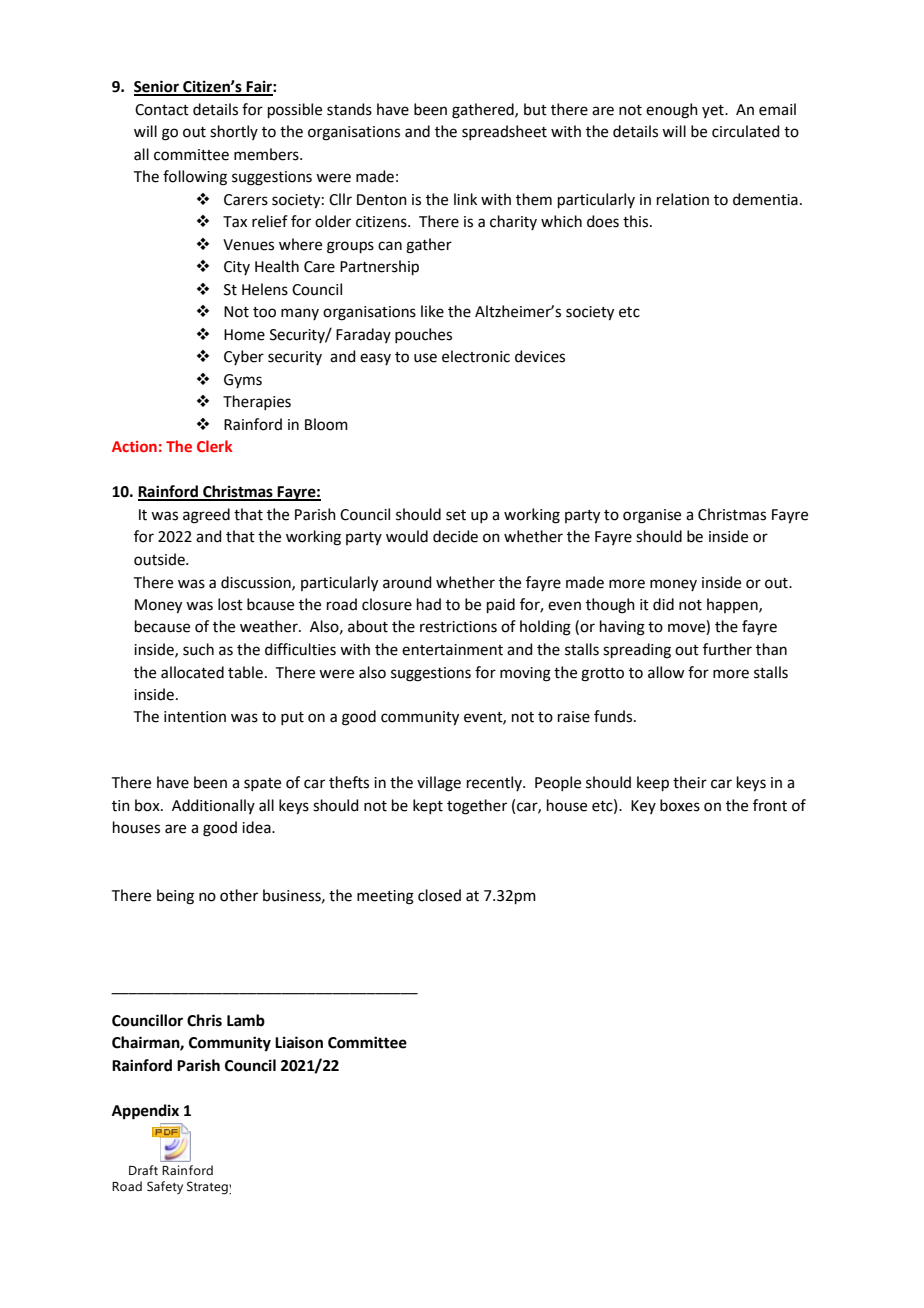 Image resolution: width=924 pixels, height=1308 pixels. What do you see at coordinates (727, 649) in the document?
I see `further` at bounding box center [727, 649].
